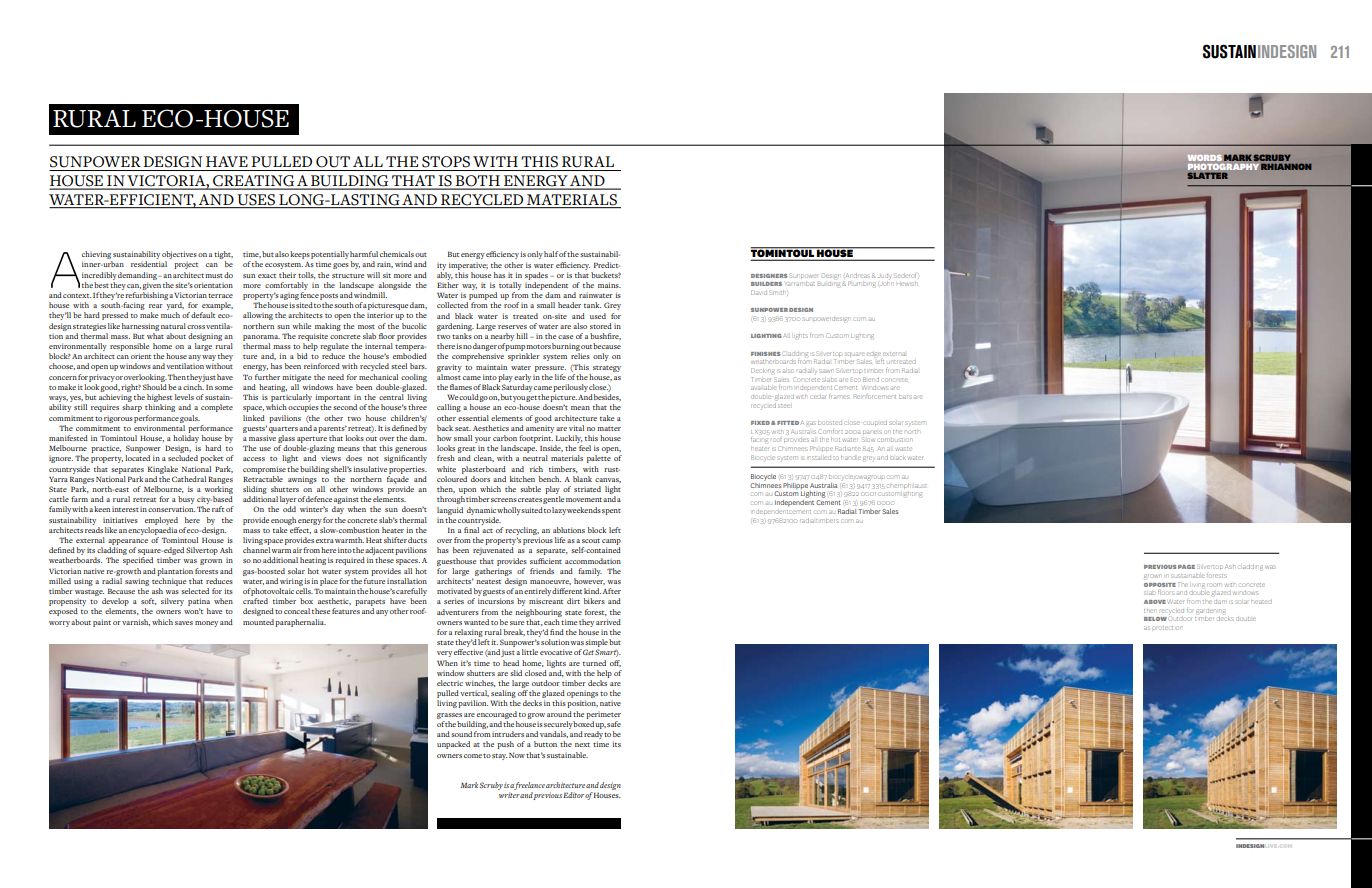 The image size is (1372, 888). I want to click on money, so click(206, 624).
